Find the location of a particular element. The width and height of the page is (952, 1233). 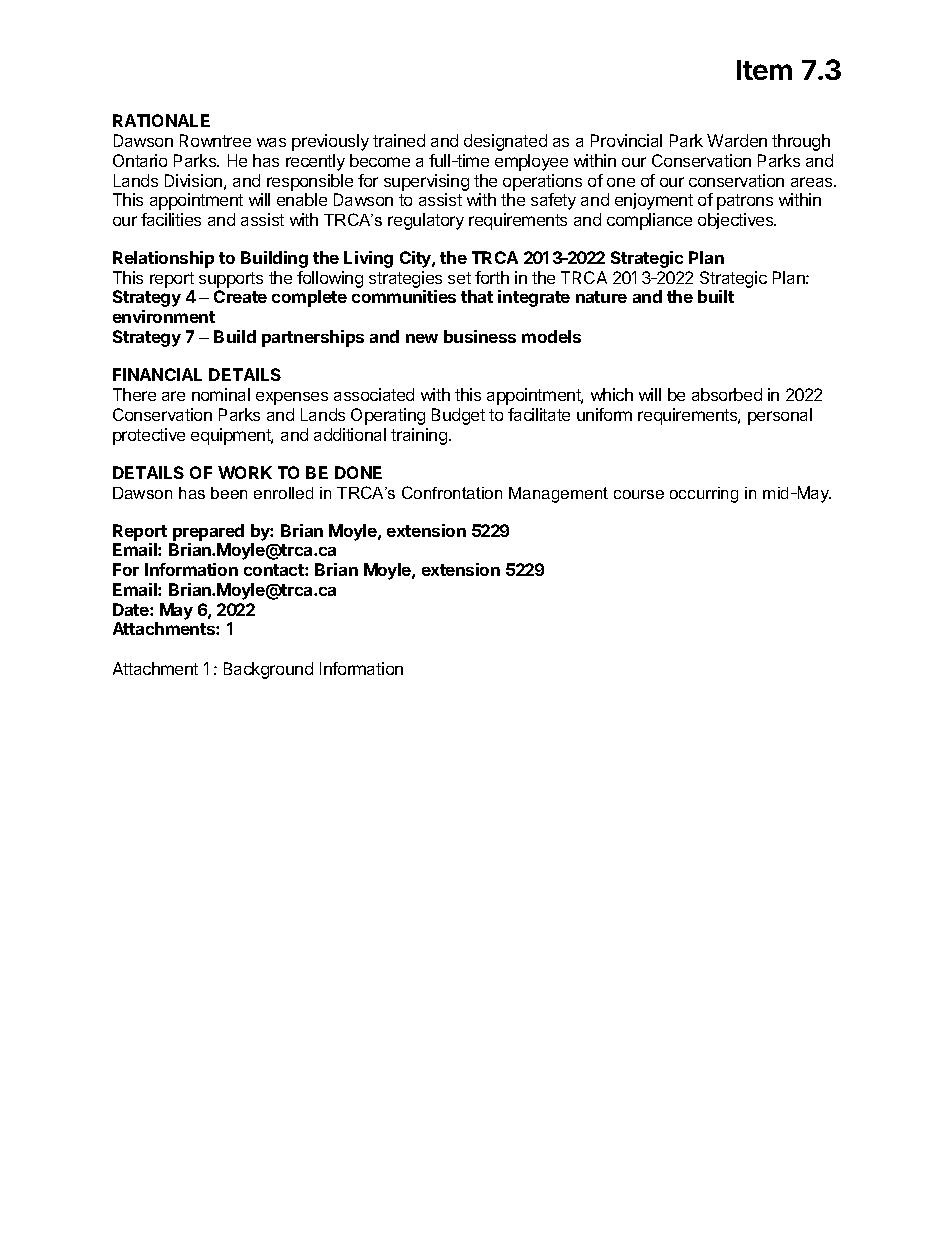

contact is located at coordinates (275, 570).
